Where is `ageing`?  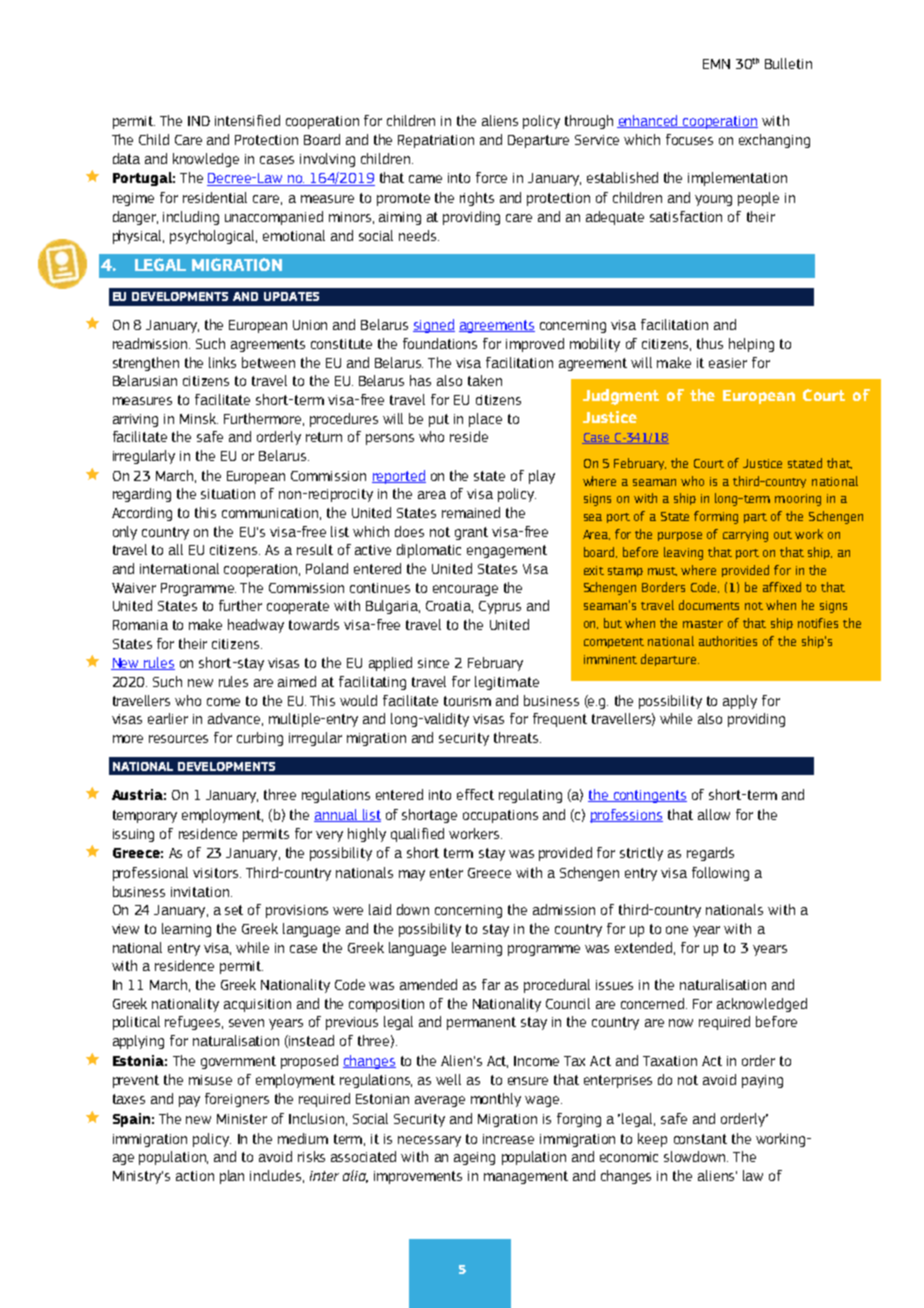 ageing is located at coordinates (474, 1158).
